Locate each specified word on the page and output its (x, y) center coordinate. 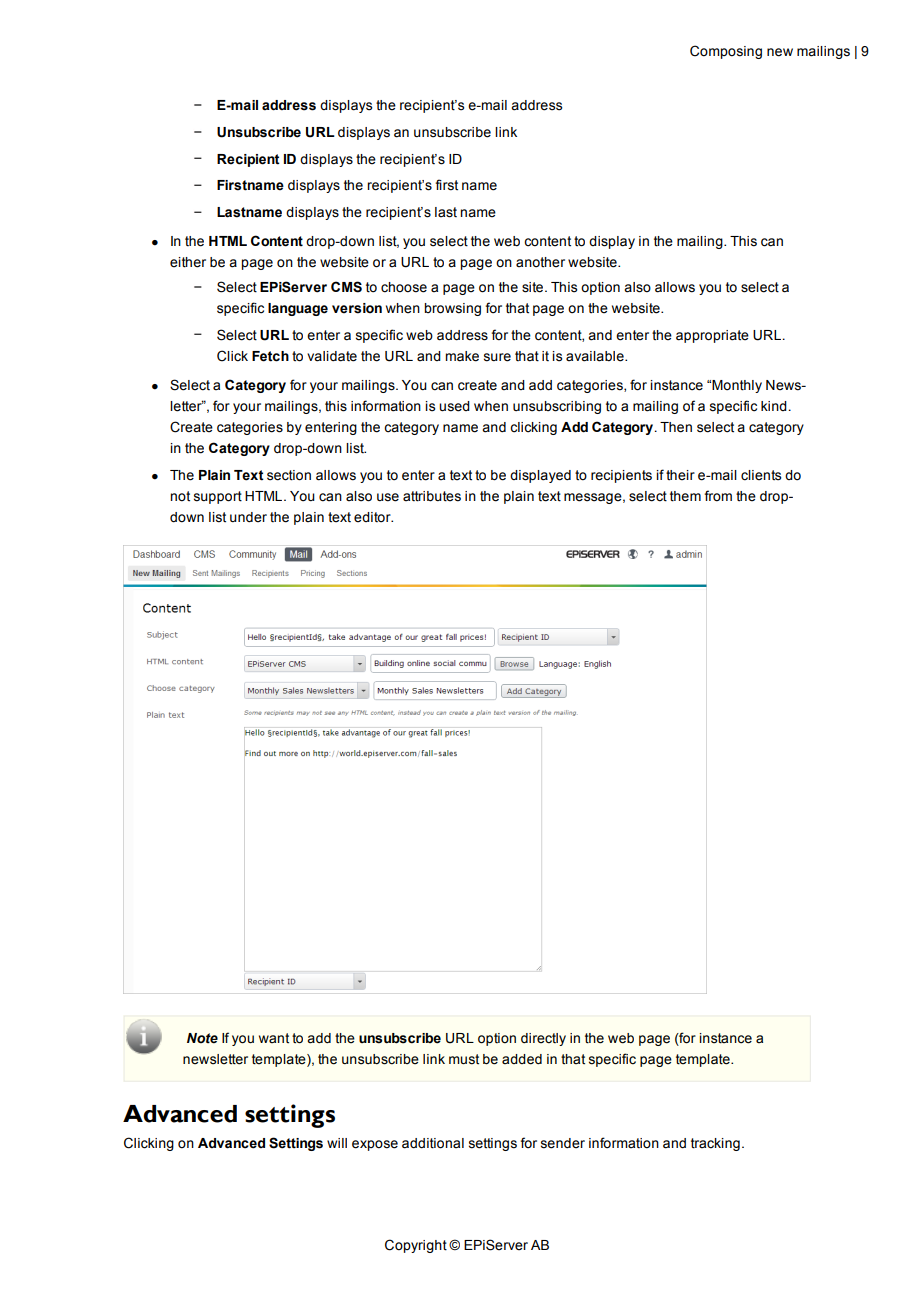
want (274, 1038)
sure (497, 357)
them (685, 496)
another (540, 262)
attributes (432, 496)
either (188, 262)
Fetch (270, 356)
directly (543, 1039)
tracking (715, 1144)
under (248, 517)
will (337, 1143)
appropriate (712, 336)
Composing (726, 52)
